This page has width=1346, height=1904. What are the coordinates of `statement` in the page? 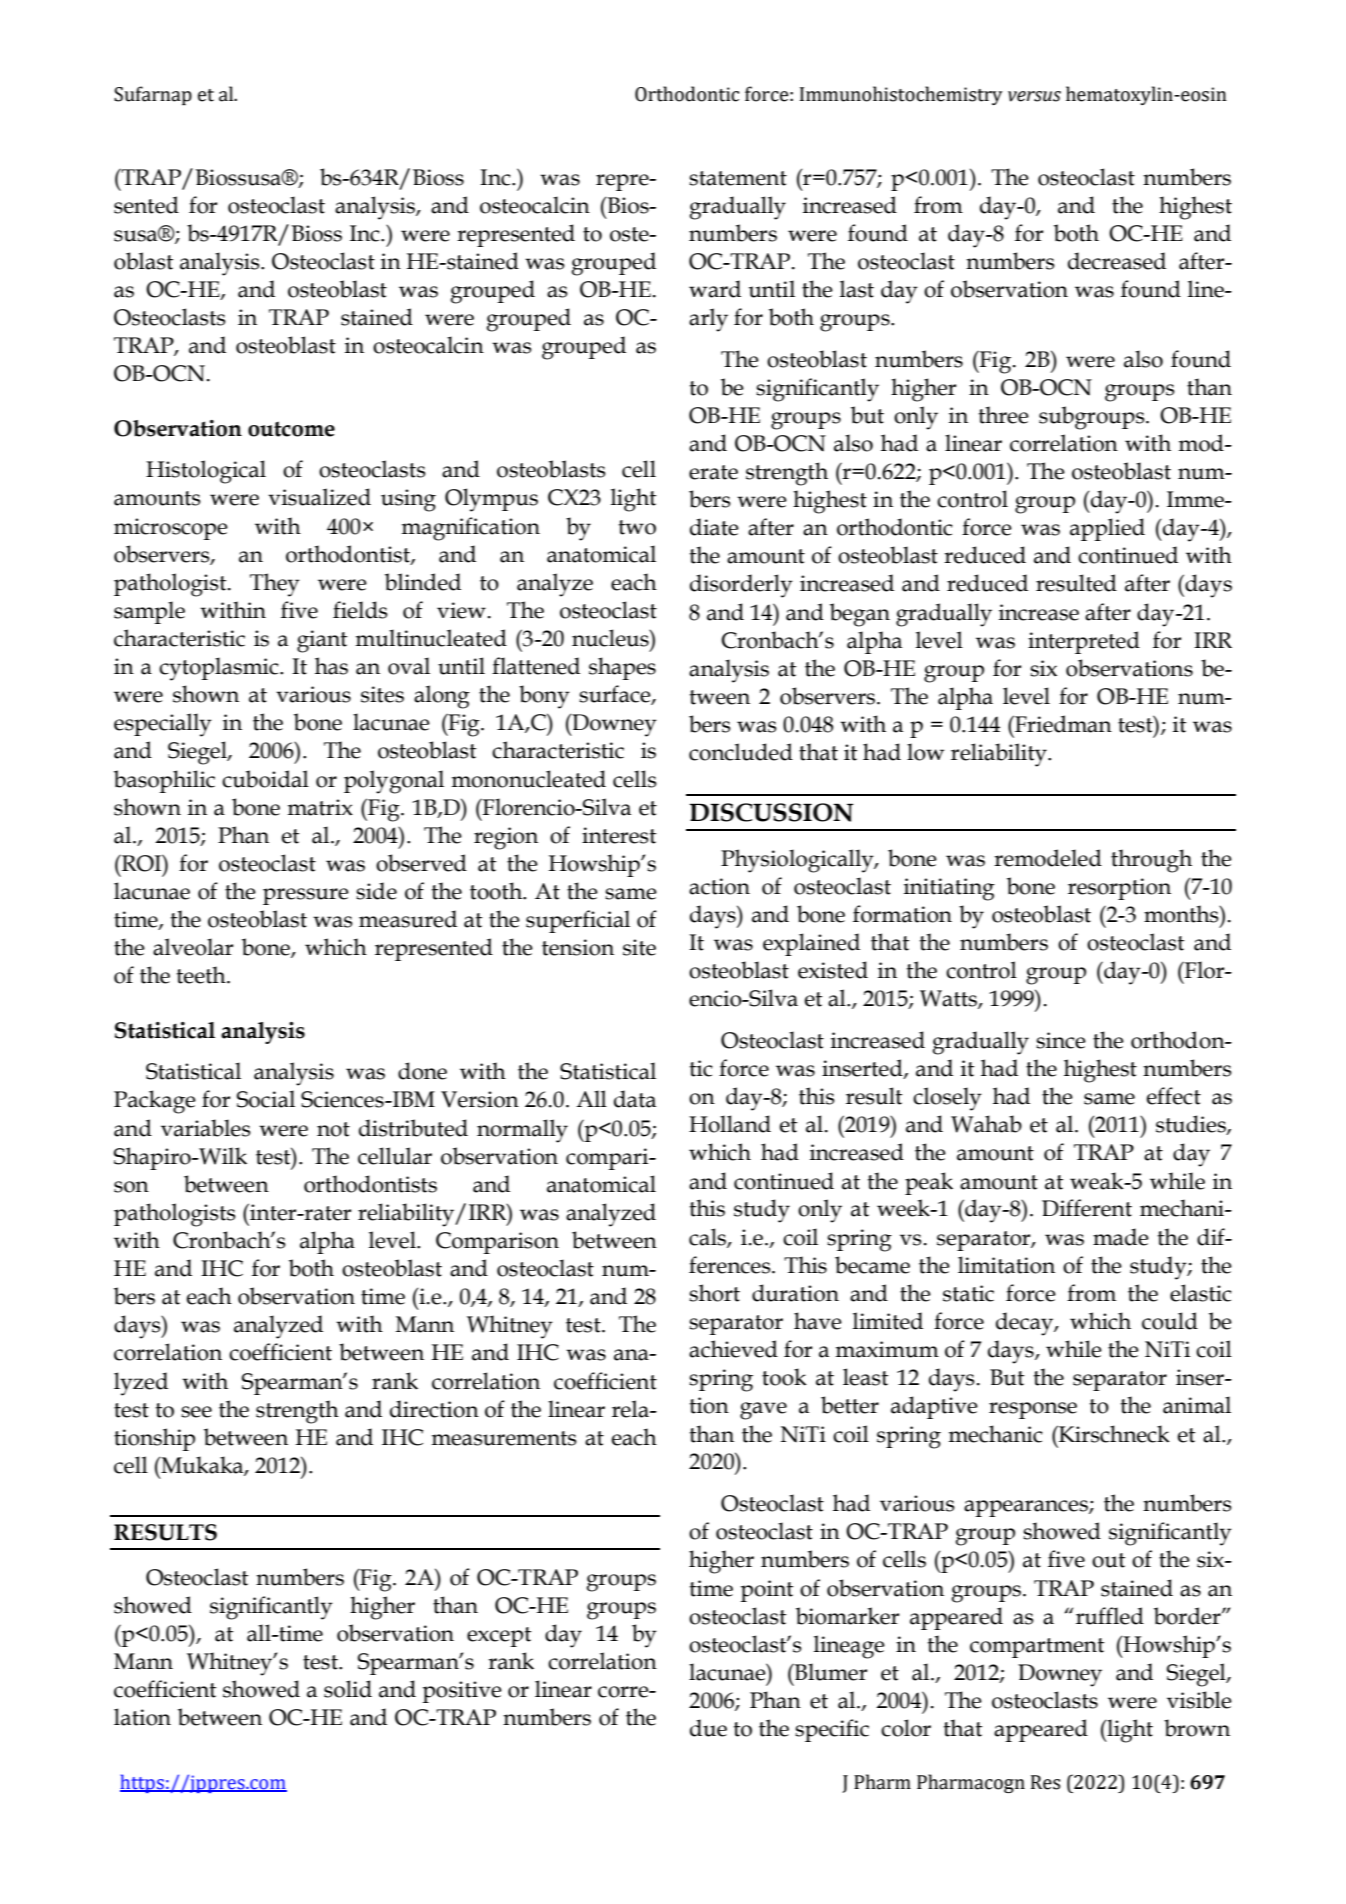 It's located at (738, 178).
